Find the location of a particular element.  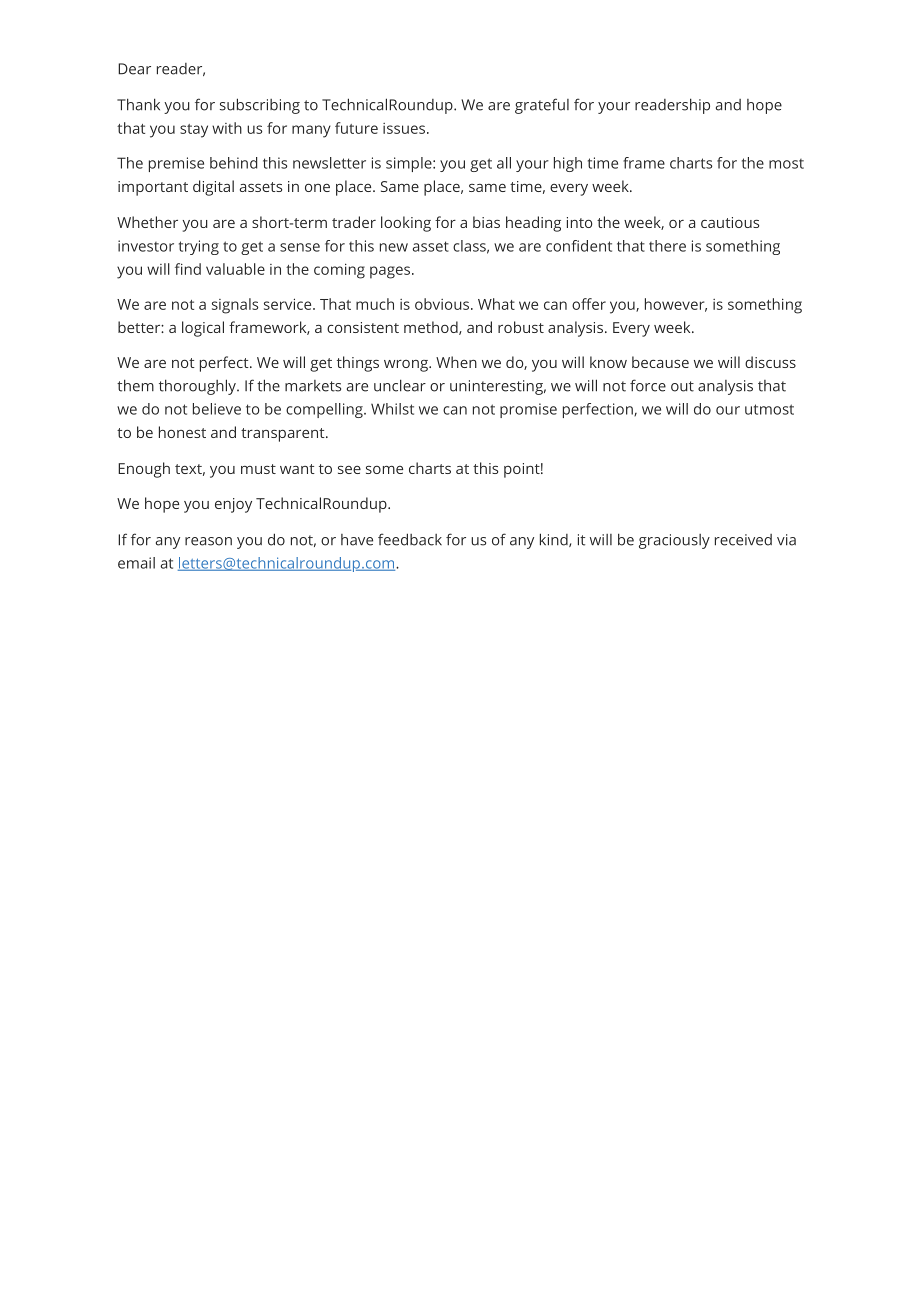

grateful is located at coordinates (542, 106).
